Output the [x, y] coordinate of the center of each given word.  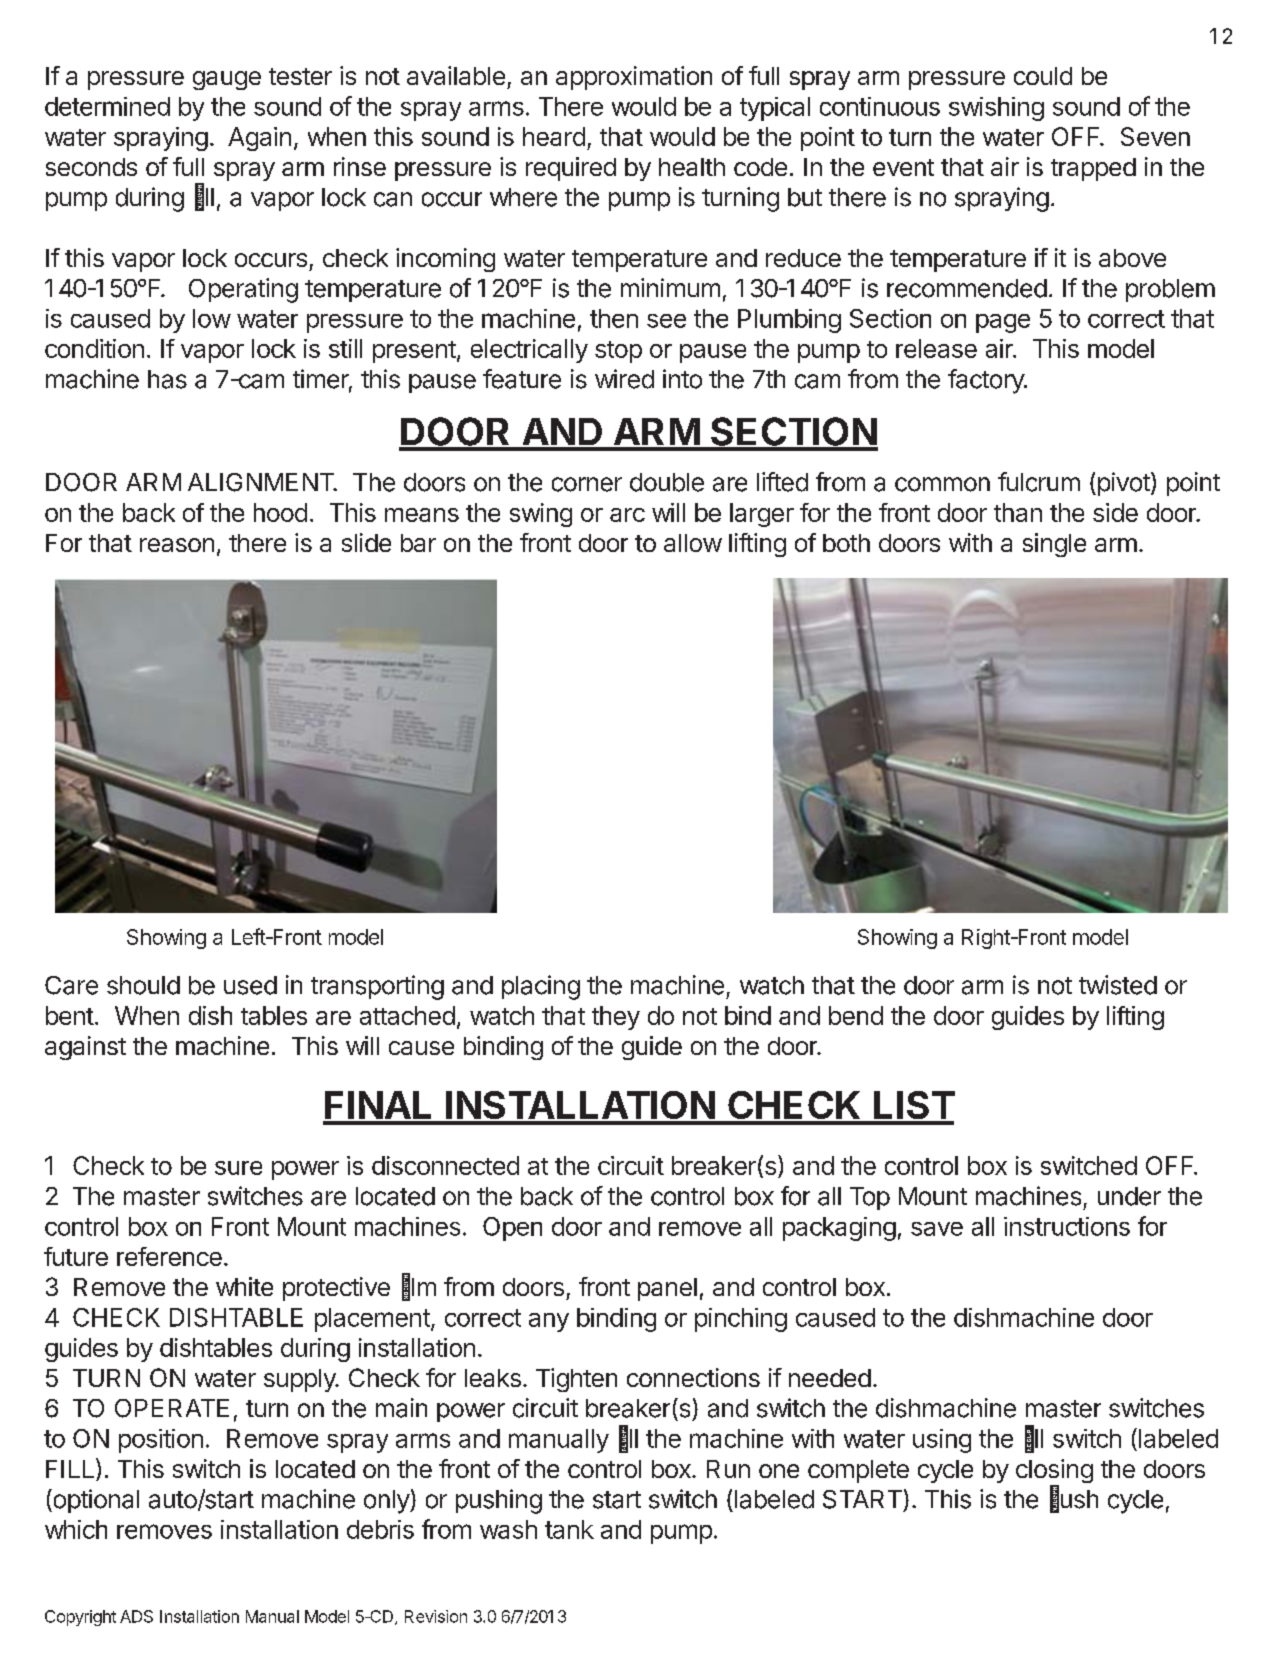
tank [569, 1529]
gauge [227, 80]
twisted [1118, 985]
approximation [634, 78]
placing [541, 987]
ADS [136, 1616]
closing [1054, 1472]
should [143, 985]
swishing [996, 109]
